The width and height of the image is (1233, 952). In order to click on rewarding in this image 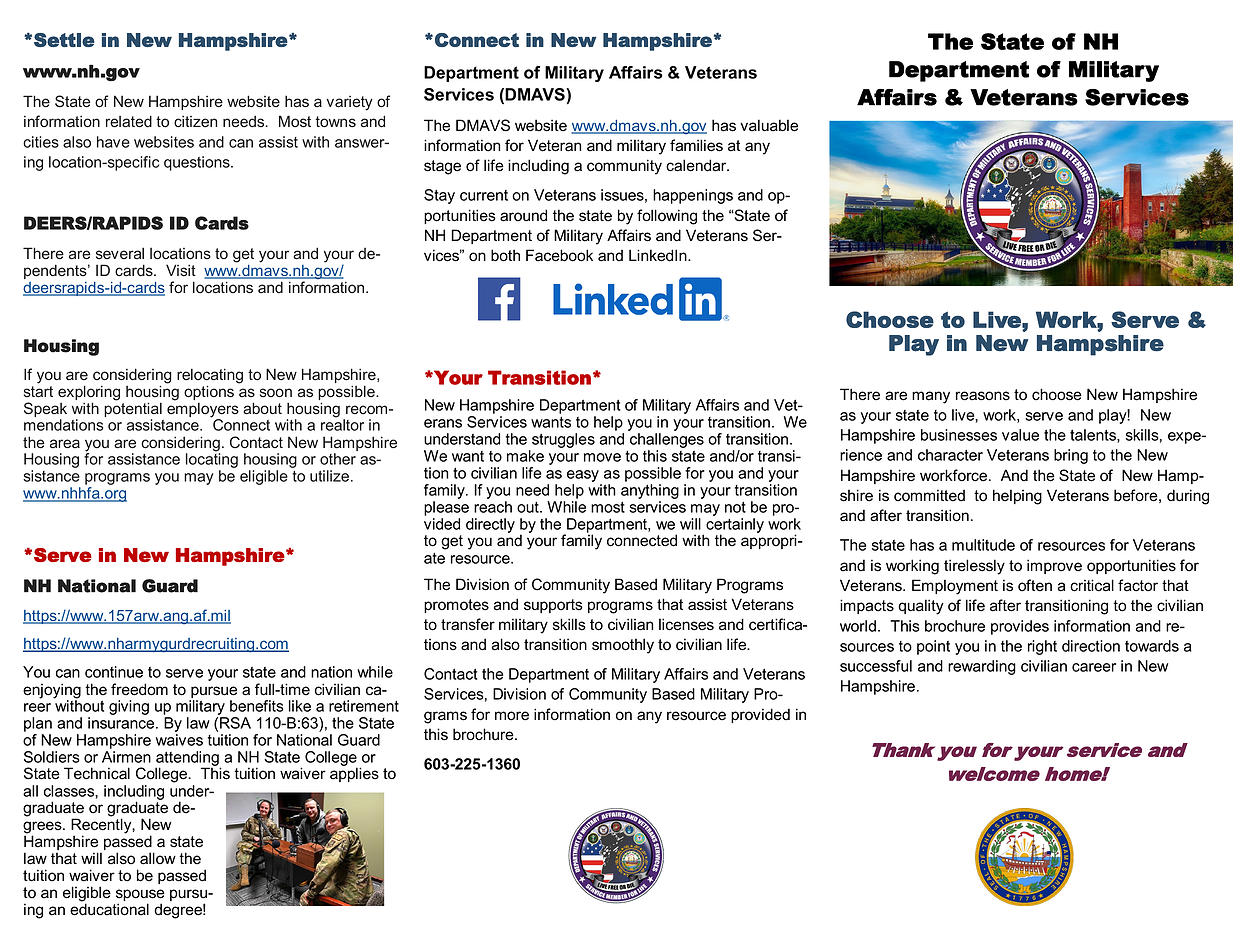, I will do `click(982, 667)`.
